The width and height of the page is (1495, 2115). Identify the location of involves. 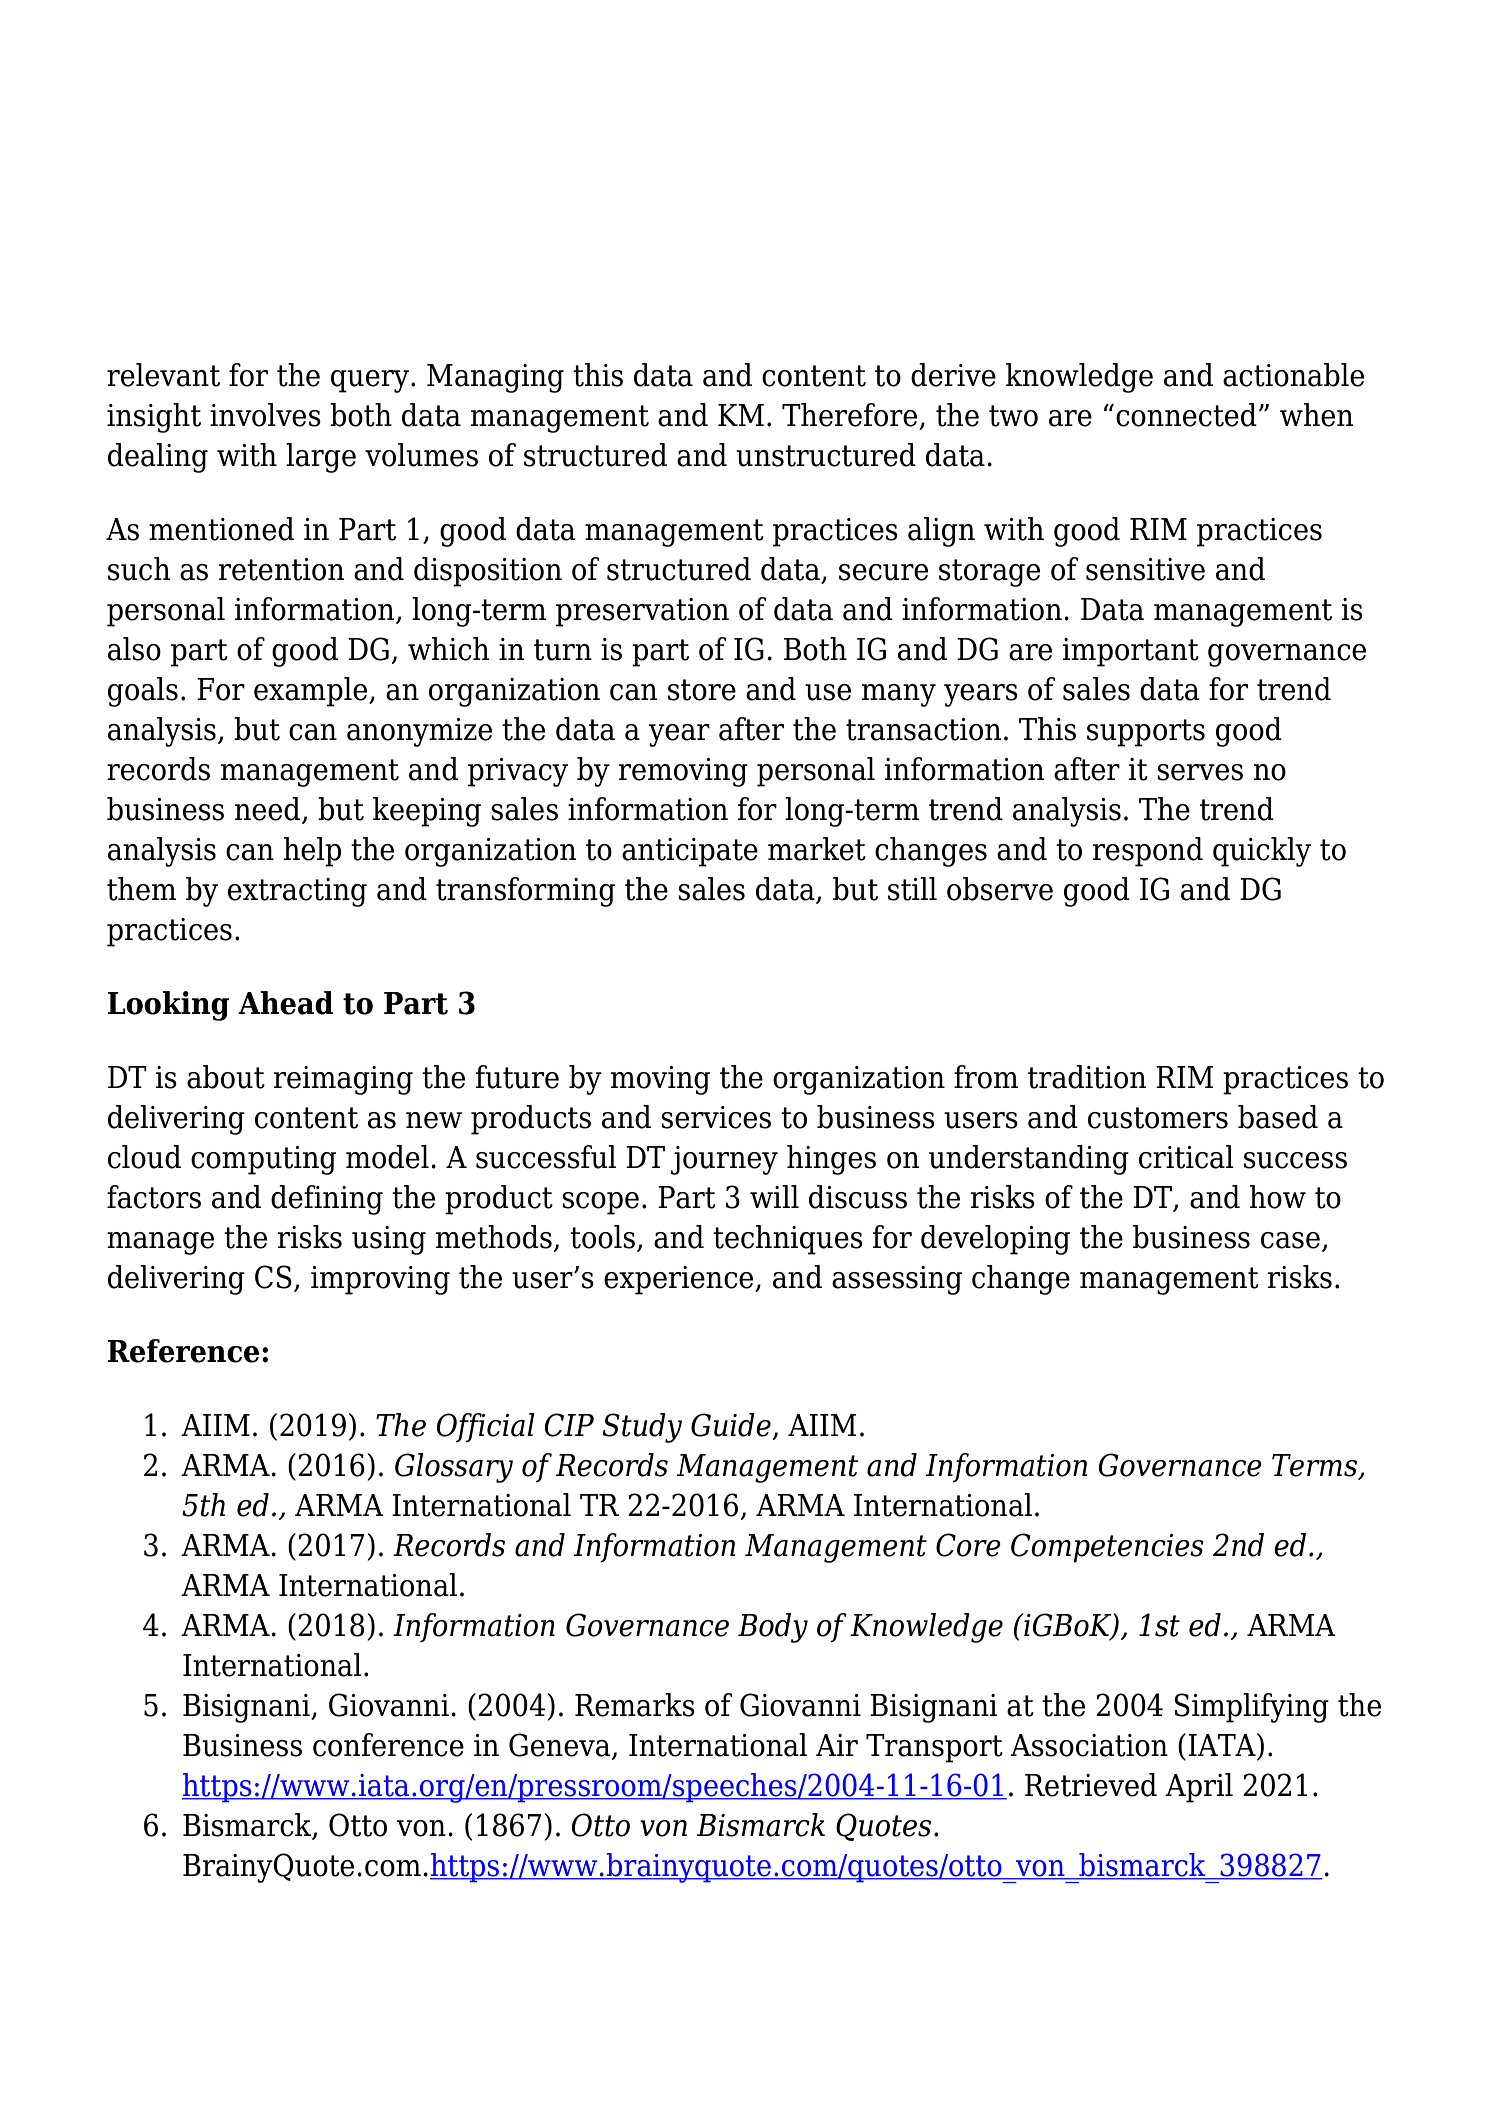
(265, 415).
